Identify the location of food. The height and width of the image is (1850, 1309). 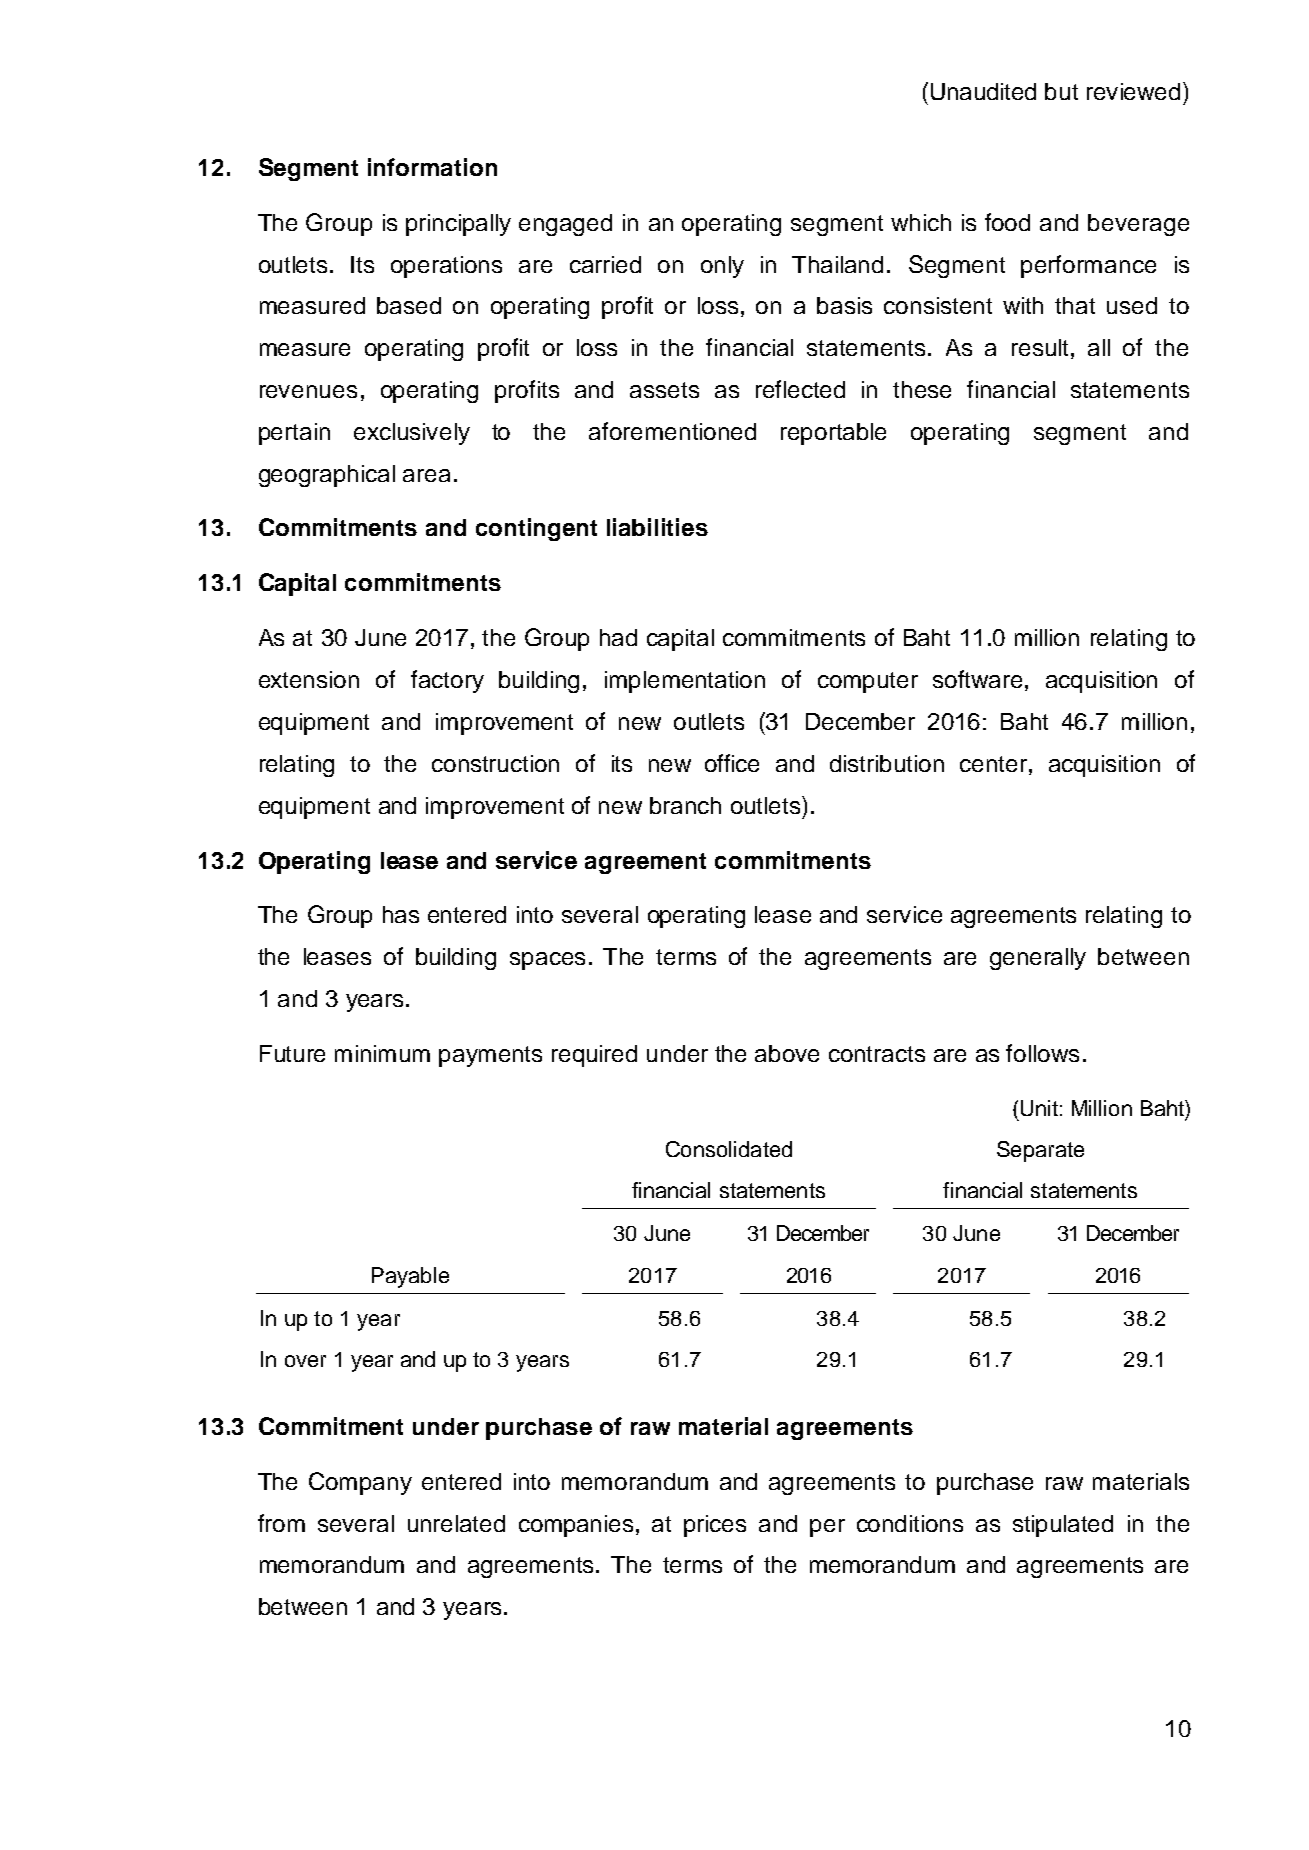
(1007, 222).
